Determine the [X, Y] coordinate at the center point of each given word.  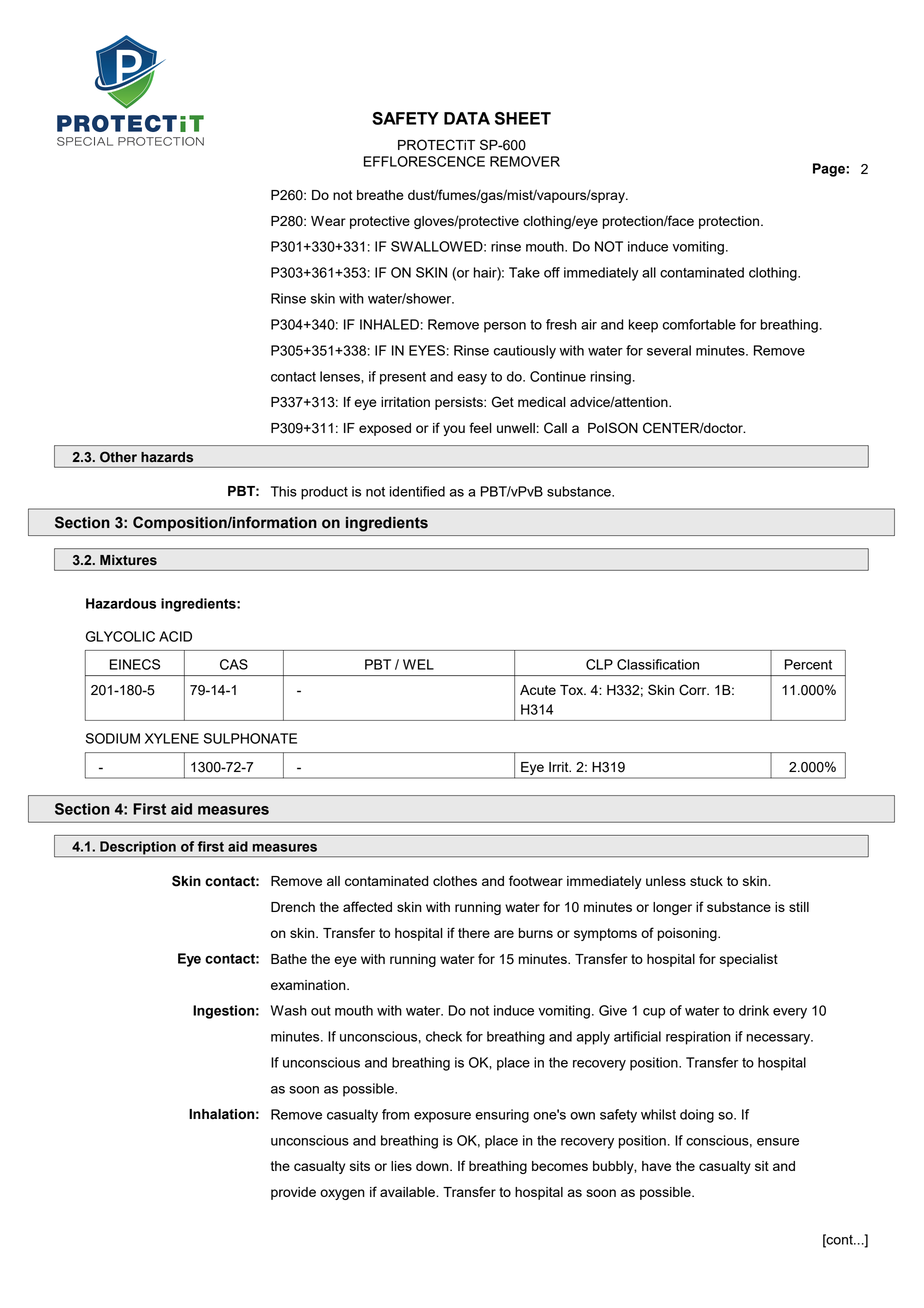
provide [293, 1193]
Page [830, 170]
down [433, 1166]
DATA [467, 118]
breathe [380, 195]
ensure [778, 1142]
